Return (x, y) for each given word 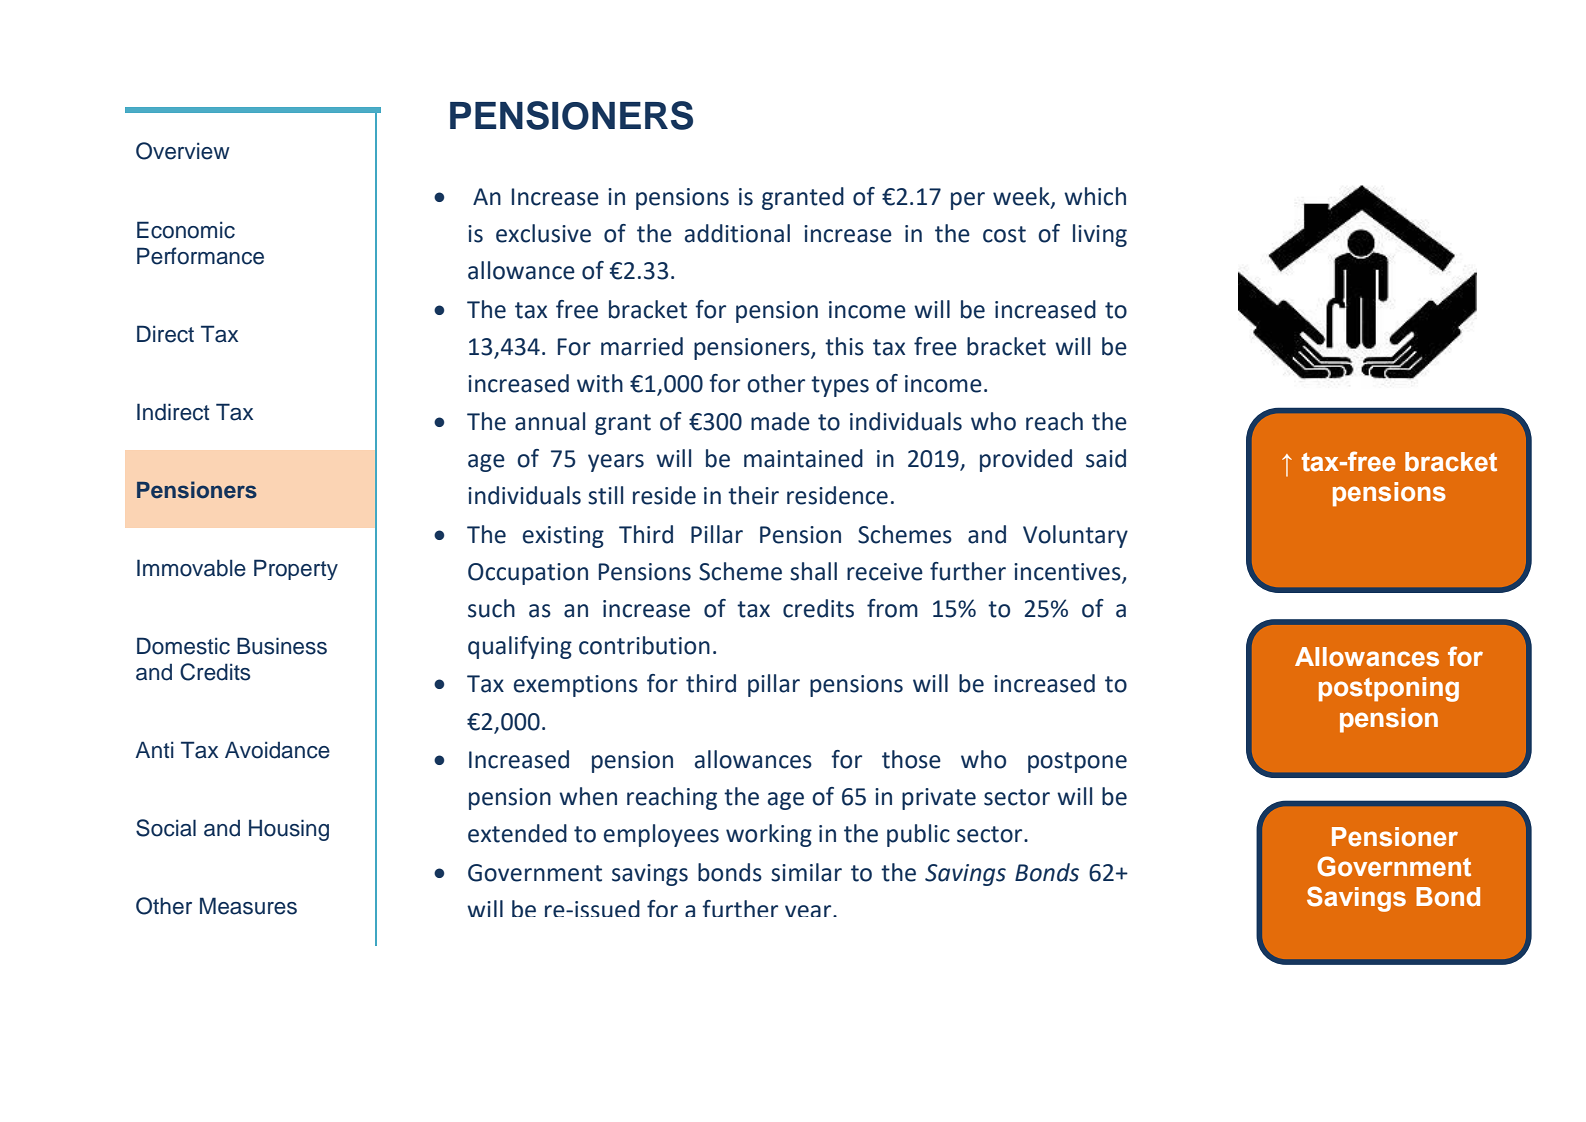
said (1106, 458)
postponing (1389, 689)
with (600, 383)
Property (296, 569)
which (1095, 196)
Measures (248, 906)
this (844, 346)
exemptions (576, 686)
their (753, 495)
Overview (183, 151)
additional (737, 233)
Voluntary (1075, 536)
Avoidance (277, 750)
